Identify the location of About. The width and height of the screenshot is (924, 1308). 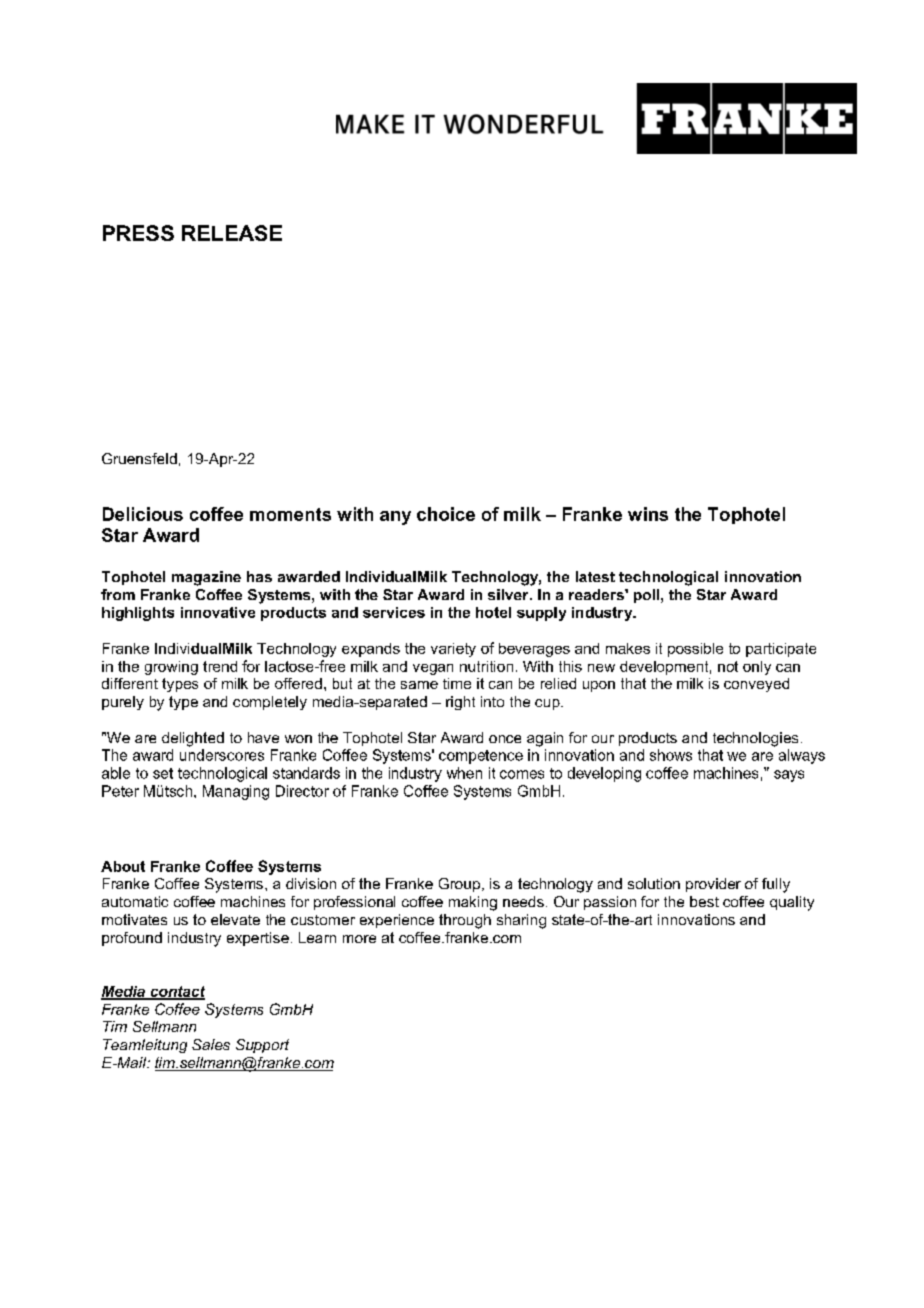
(123, 866).
